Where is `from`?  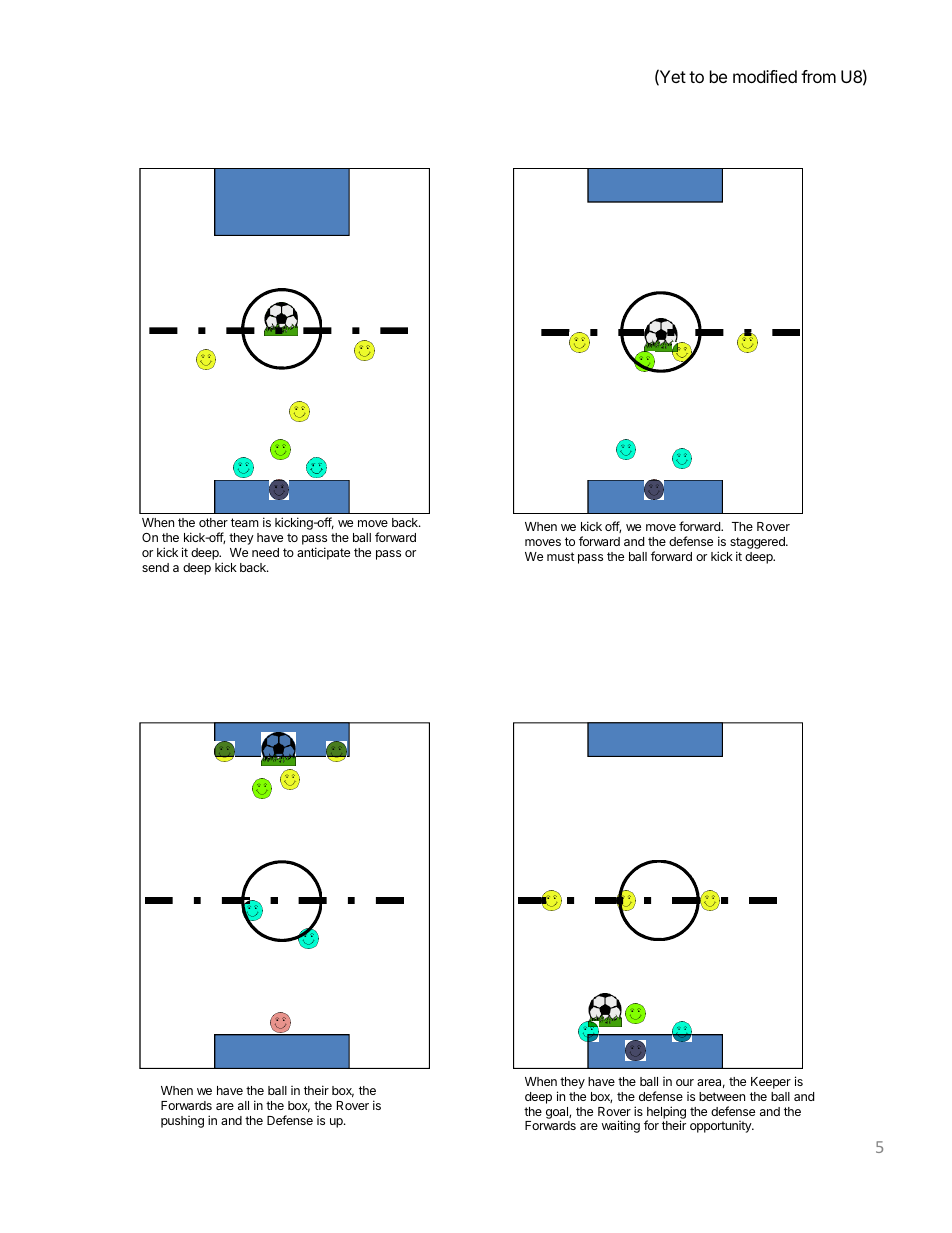 from is located at coordinates (818, 76).
